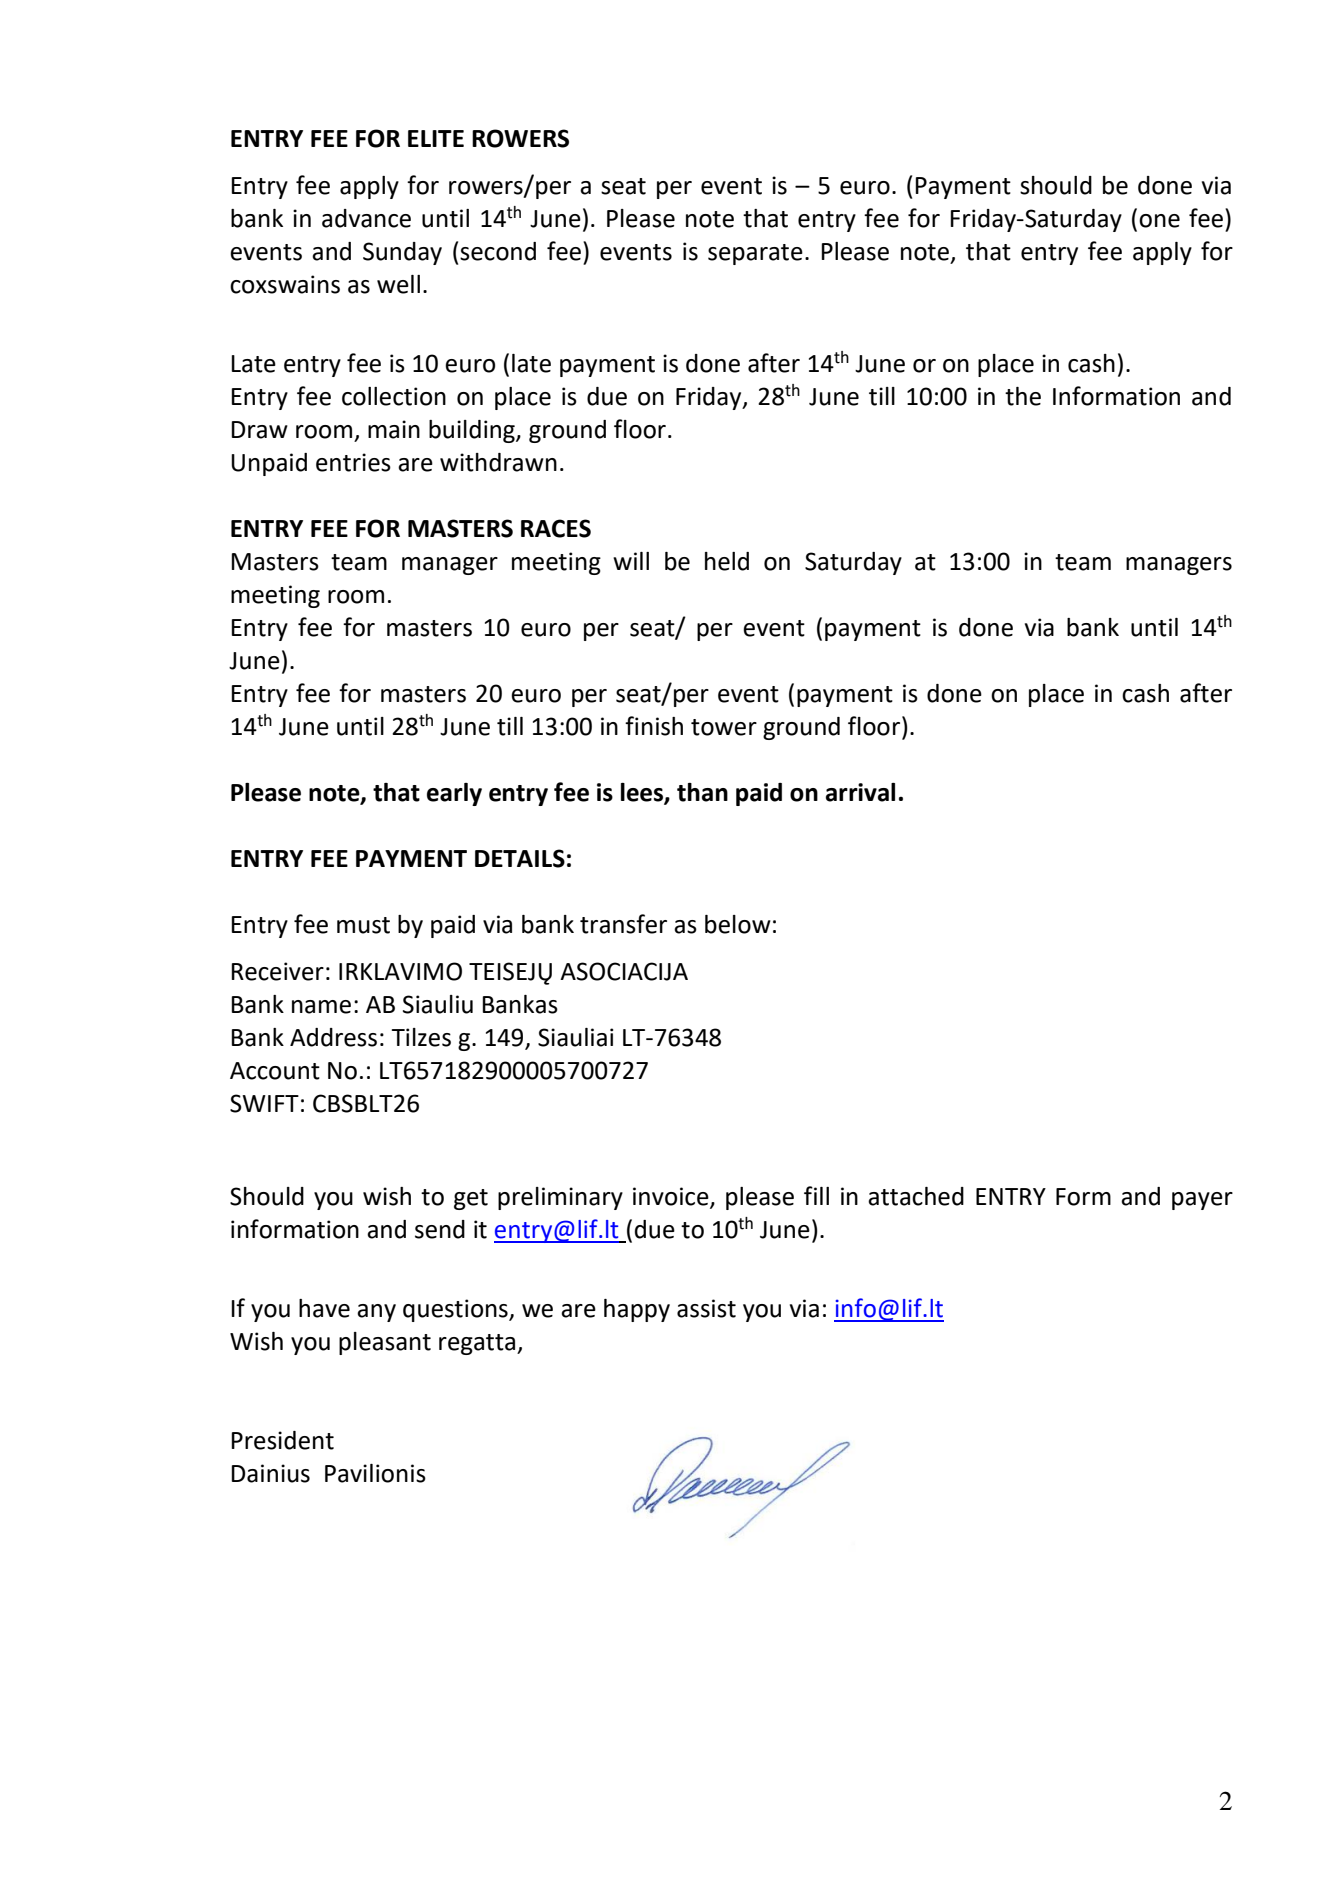 This screenshot has width=1341, height=1897. I want to click on advance, so click(366, 218).
